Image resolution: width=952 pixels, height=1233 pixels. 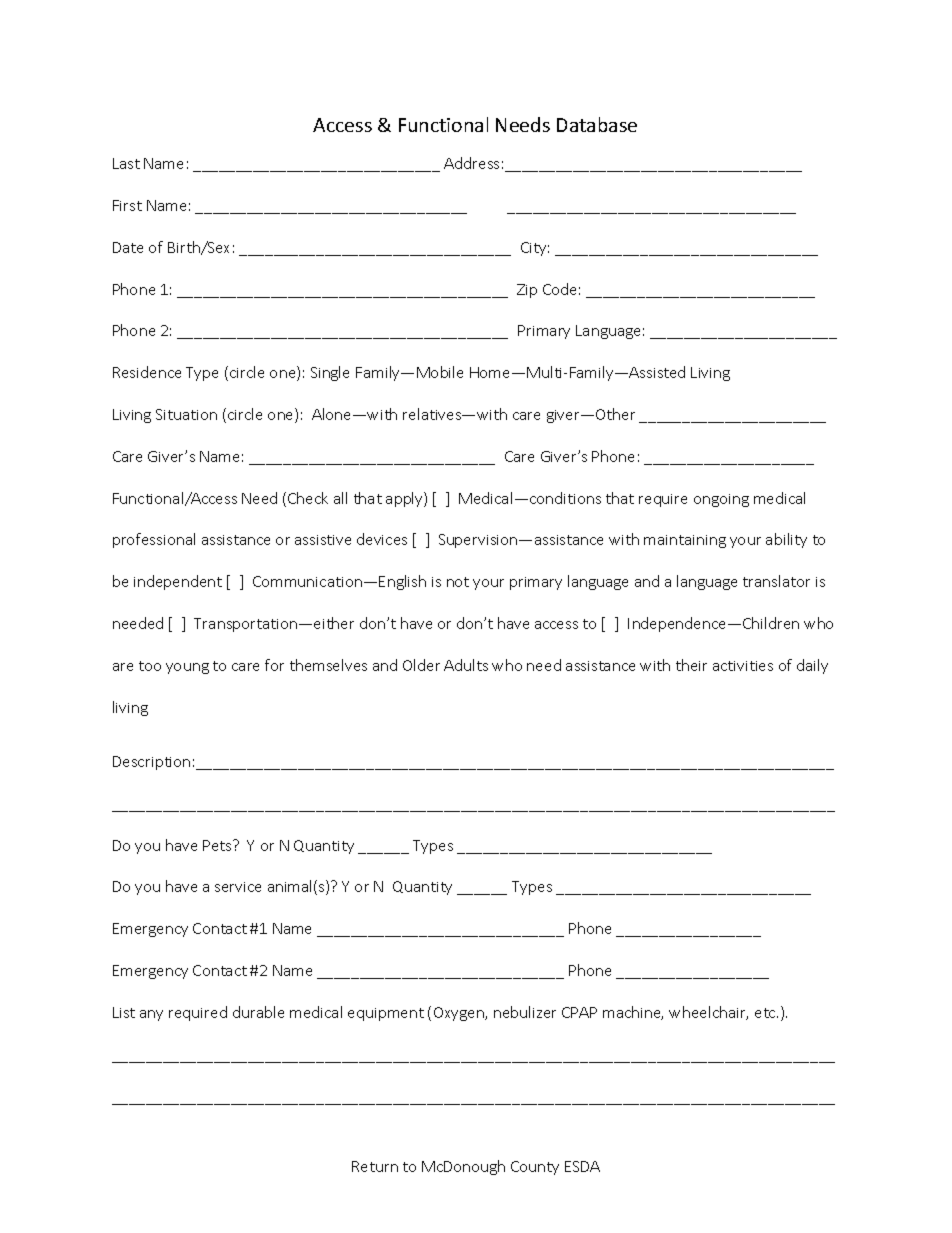 I want to click on Adults, so click(x=466, y=665).
